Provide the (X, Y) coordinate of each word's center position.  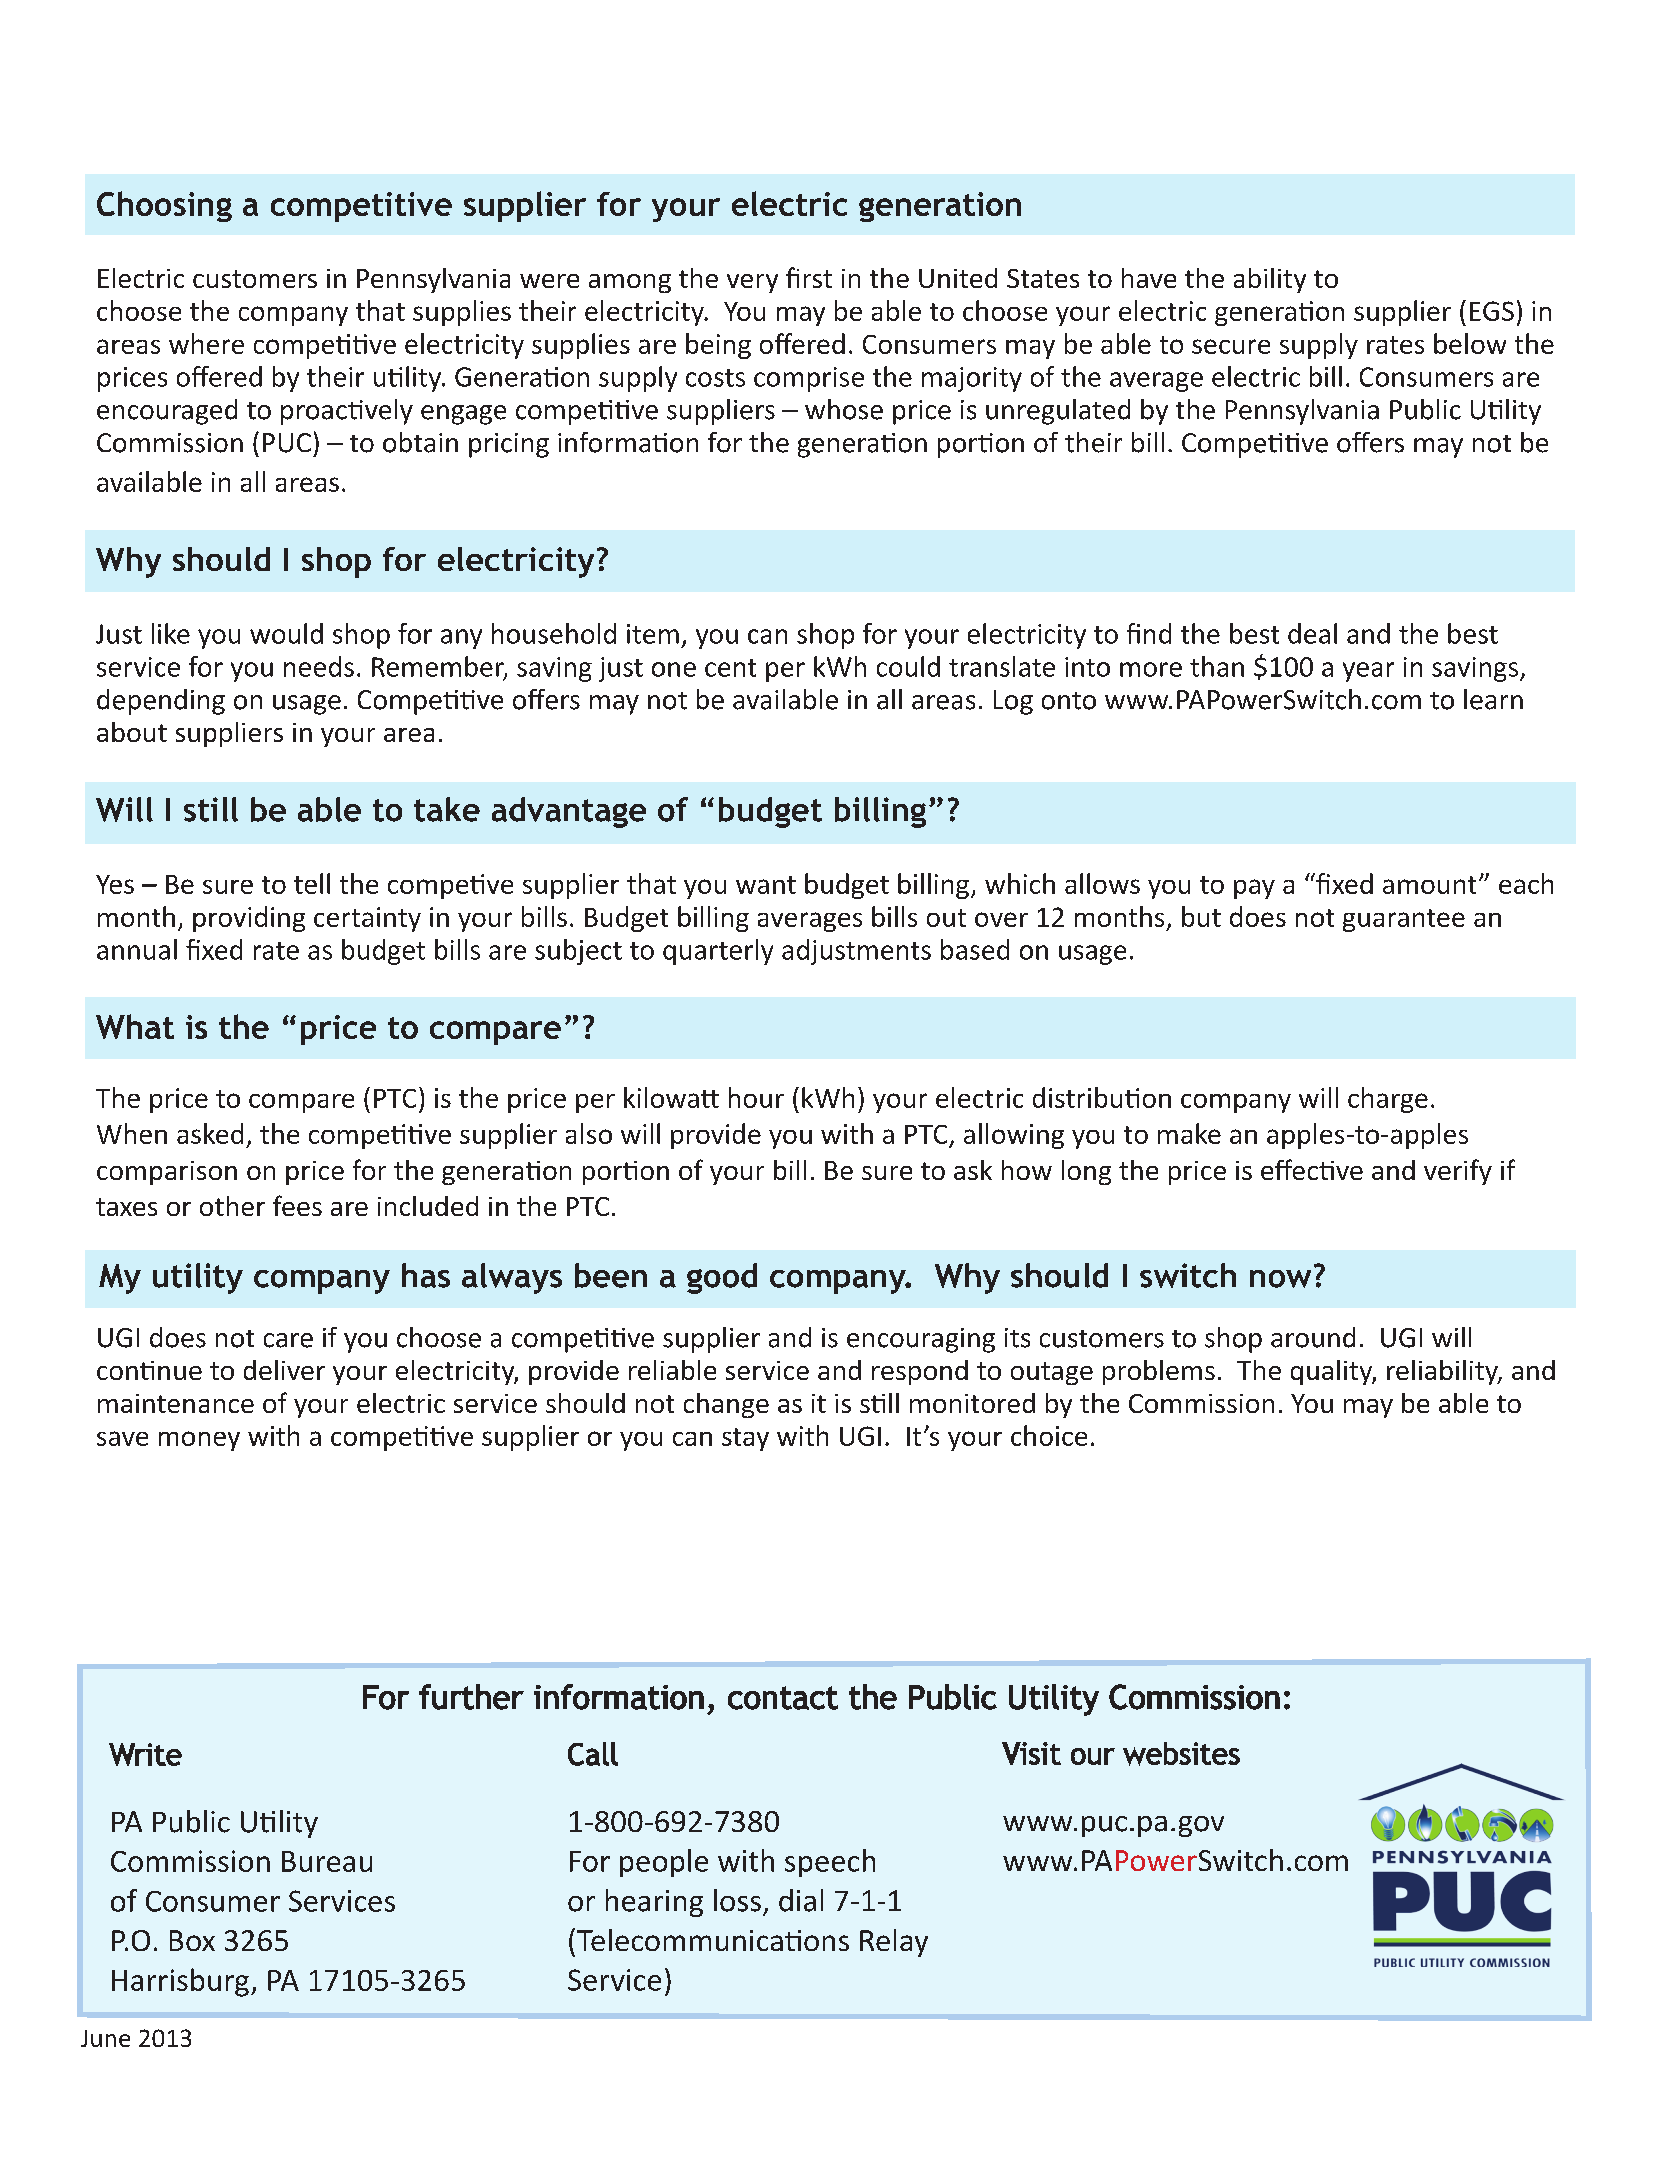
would (286, 633)
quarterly (718, 952)
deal (1312, 633)
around (1313, 1337)
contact (783, 1698)
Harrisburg (180, 1982)
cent (730, 668)
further (471, 1697)
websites (1181, 1754)
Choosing (164, 206)
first (809, 277)
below (1470, 343)
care (288, 1340)
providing (249, 919)
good (722, 1278)
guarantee (1404, 920)
